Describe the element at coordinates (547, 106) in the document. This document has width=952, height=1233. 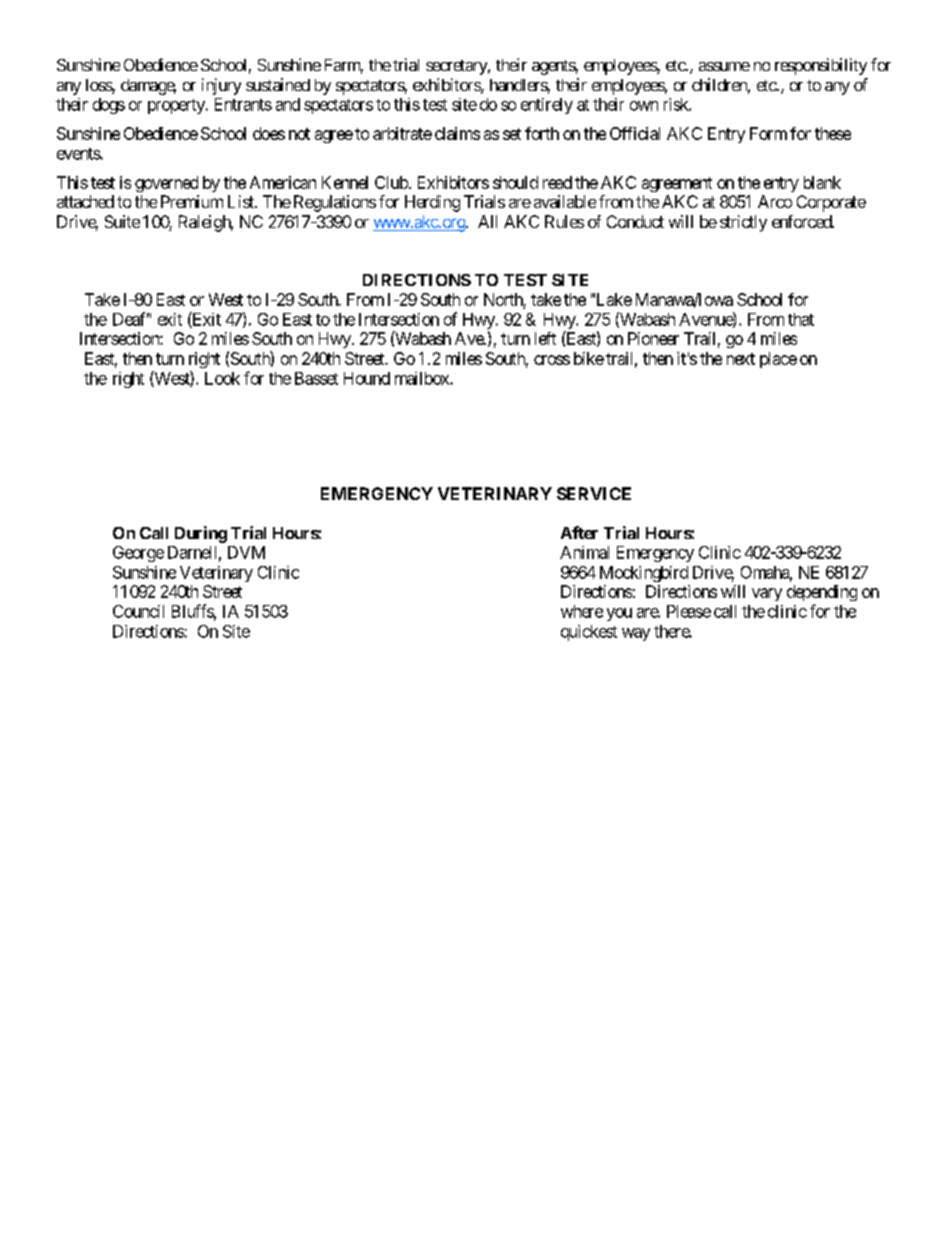
I see `entirely` at that location.
